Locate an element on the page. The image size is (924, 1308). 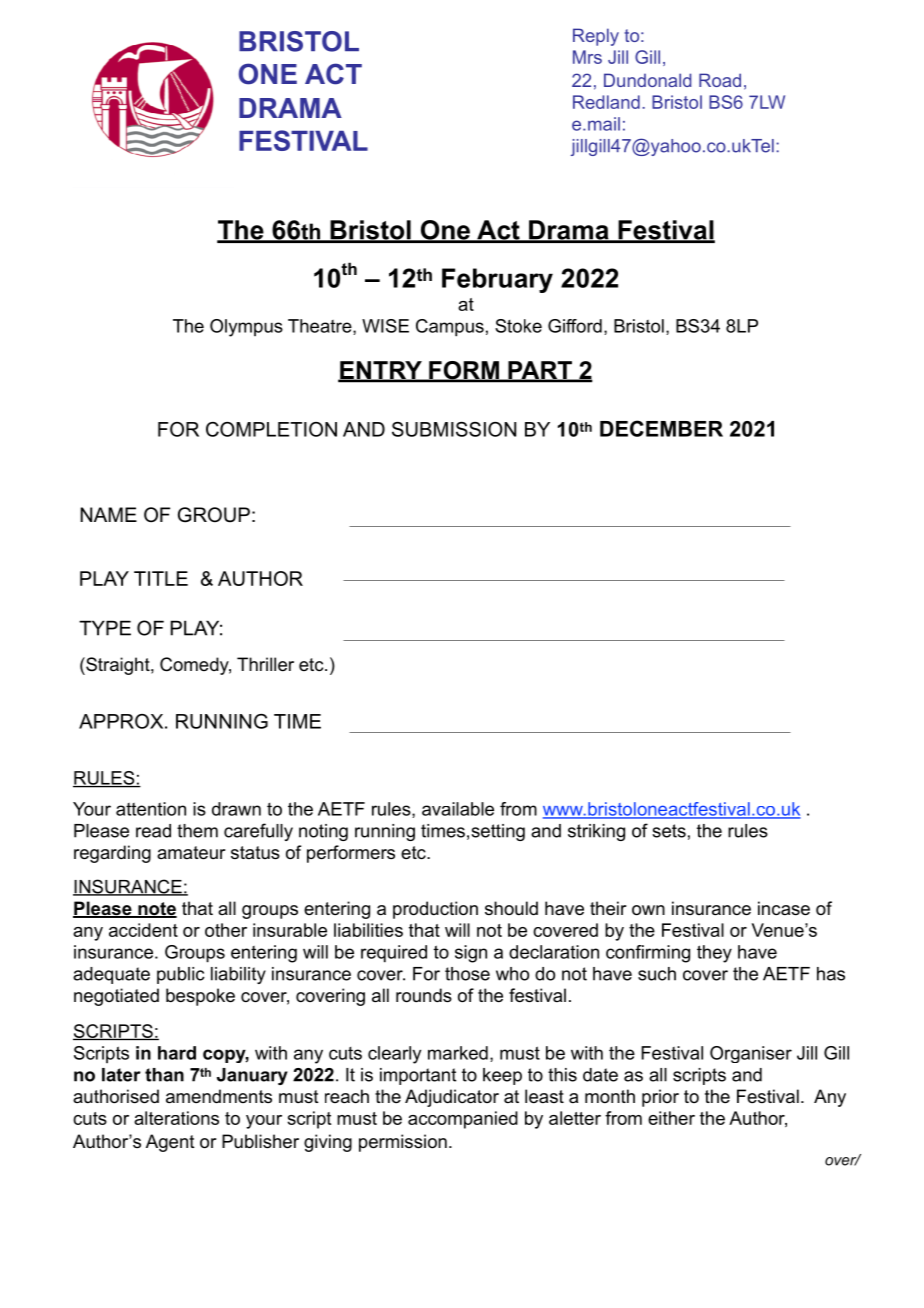
sets is located at coordinates (669, 831).
